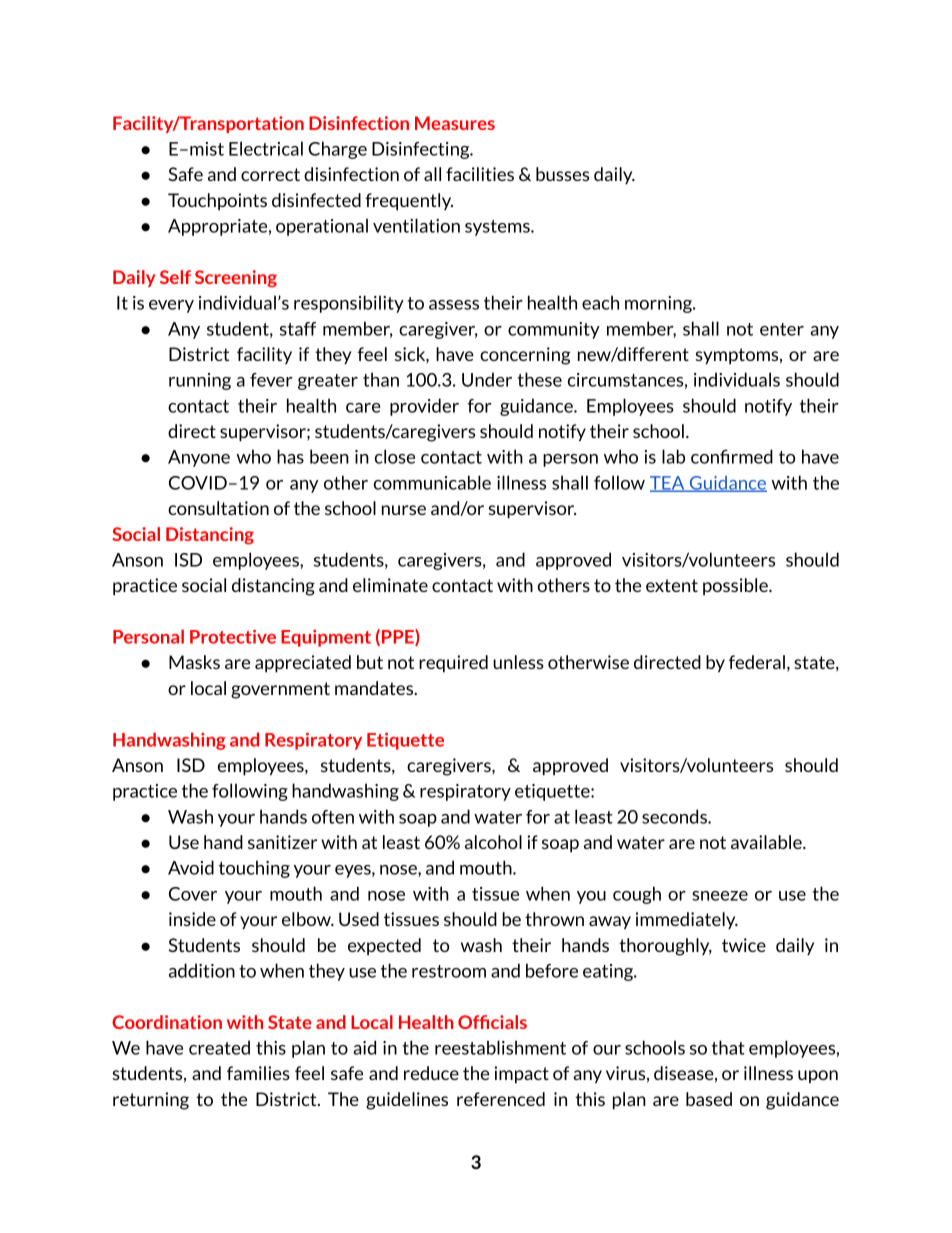 This screenshot has height=1233, width=952. Describe the element at coordinates (728, 1047) in the screenshot. I see `that` at that location.
